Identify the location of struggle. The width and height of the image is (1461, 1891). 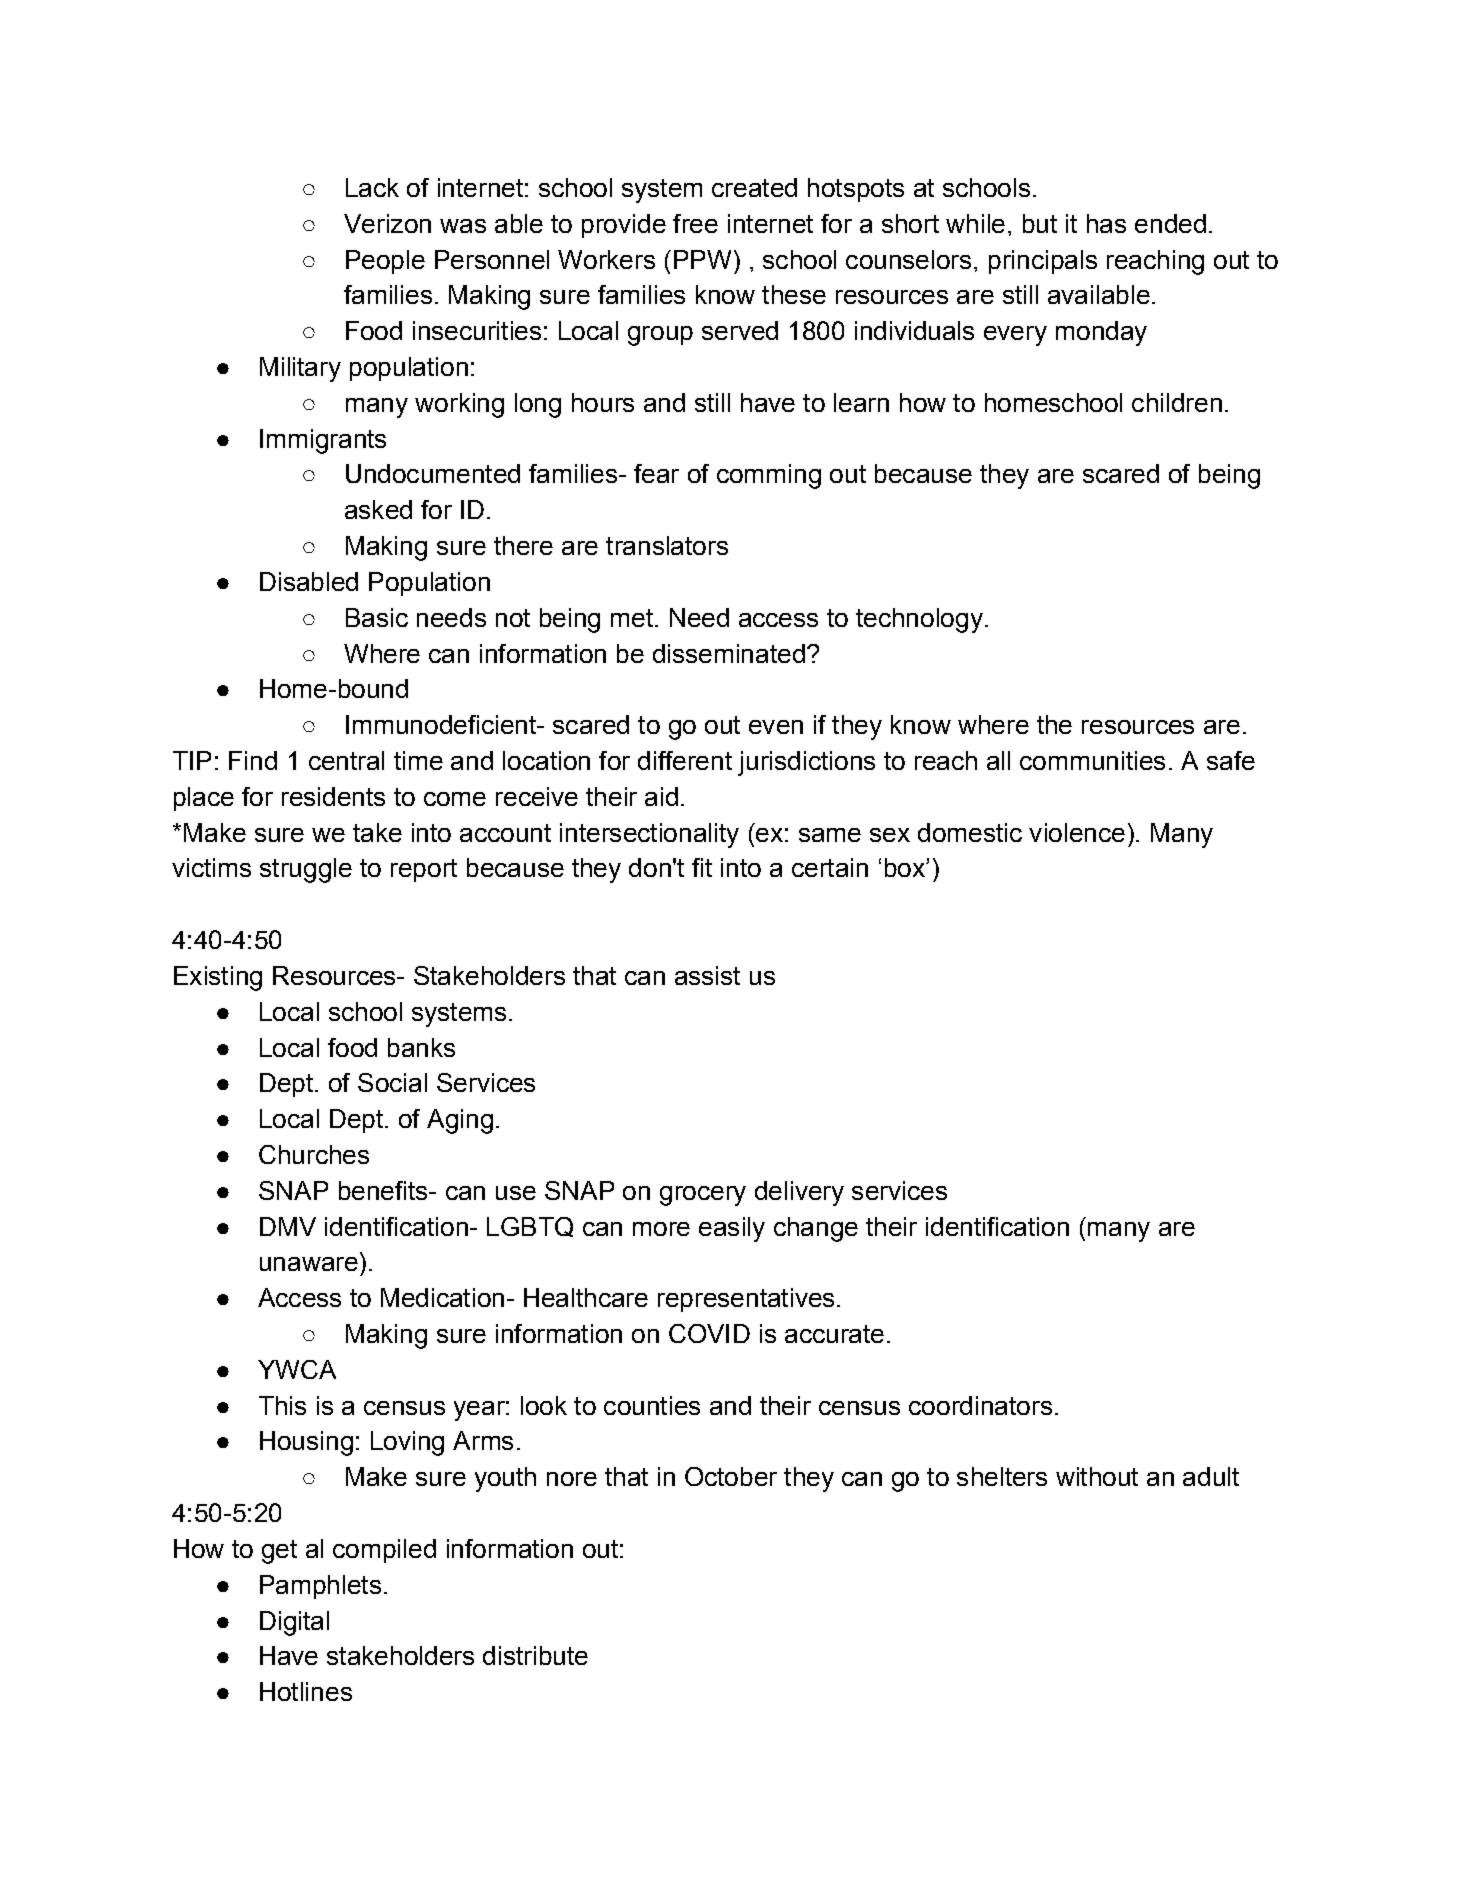
(306, 870).
